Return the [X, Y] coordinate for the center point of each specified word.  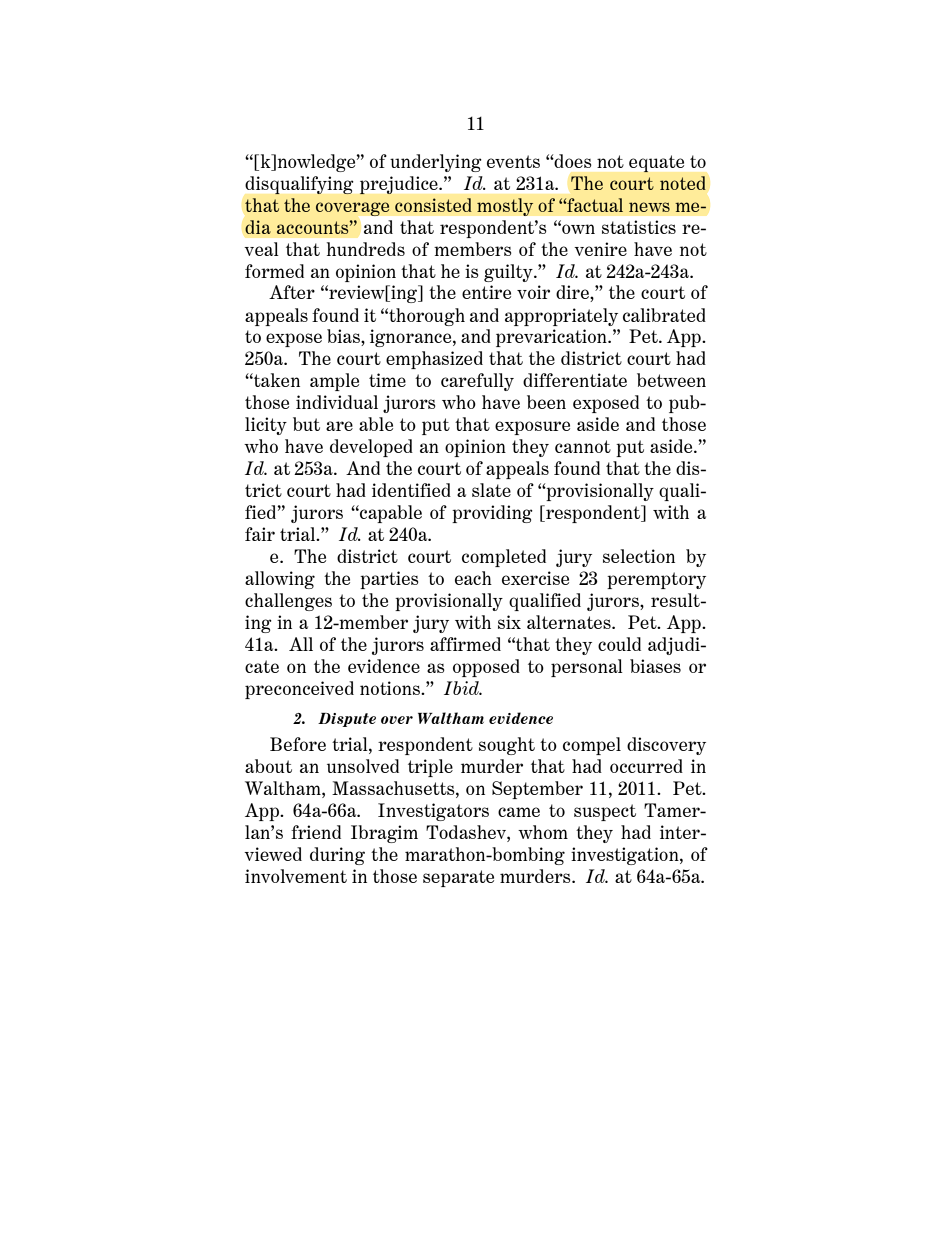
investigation [626, 856]
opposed [486, 668]
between [671, 380]
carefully [477, 382]
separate [458, 878]
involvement [296, 876]
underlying [436, 163]
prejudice [400, 185]
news [649, 207]
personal [587, 668]
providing [492, 514]
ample [334, 382]
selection [639, 556]
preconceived [299, 690]
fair [260, 534]
